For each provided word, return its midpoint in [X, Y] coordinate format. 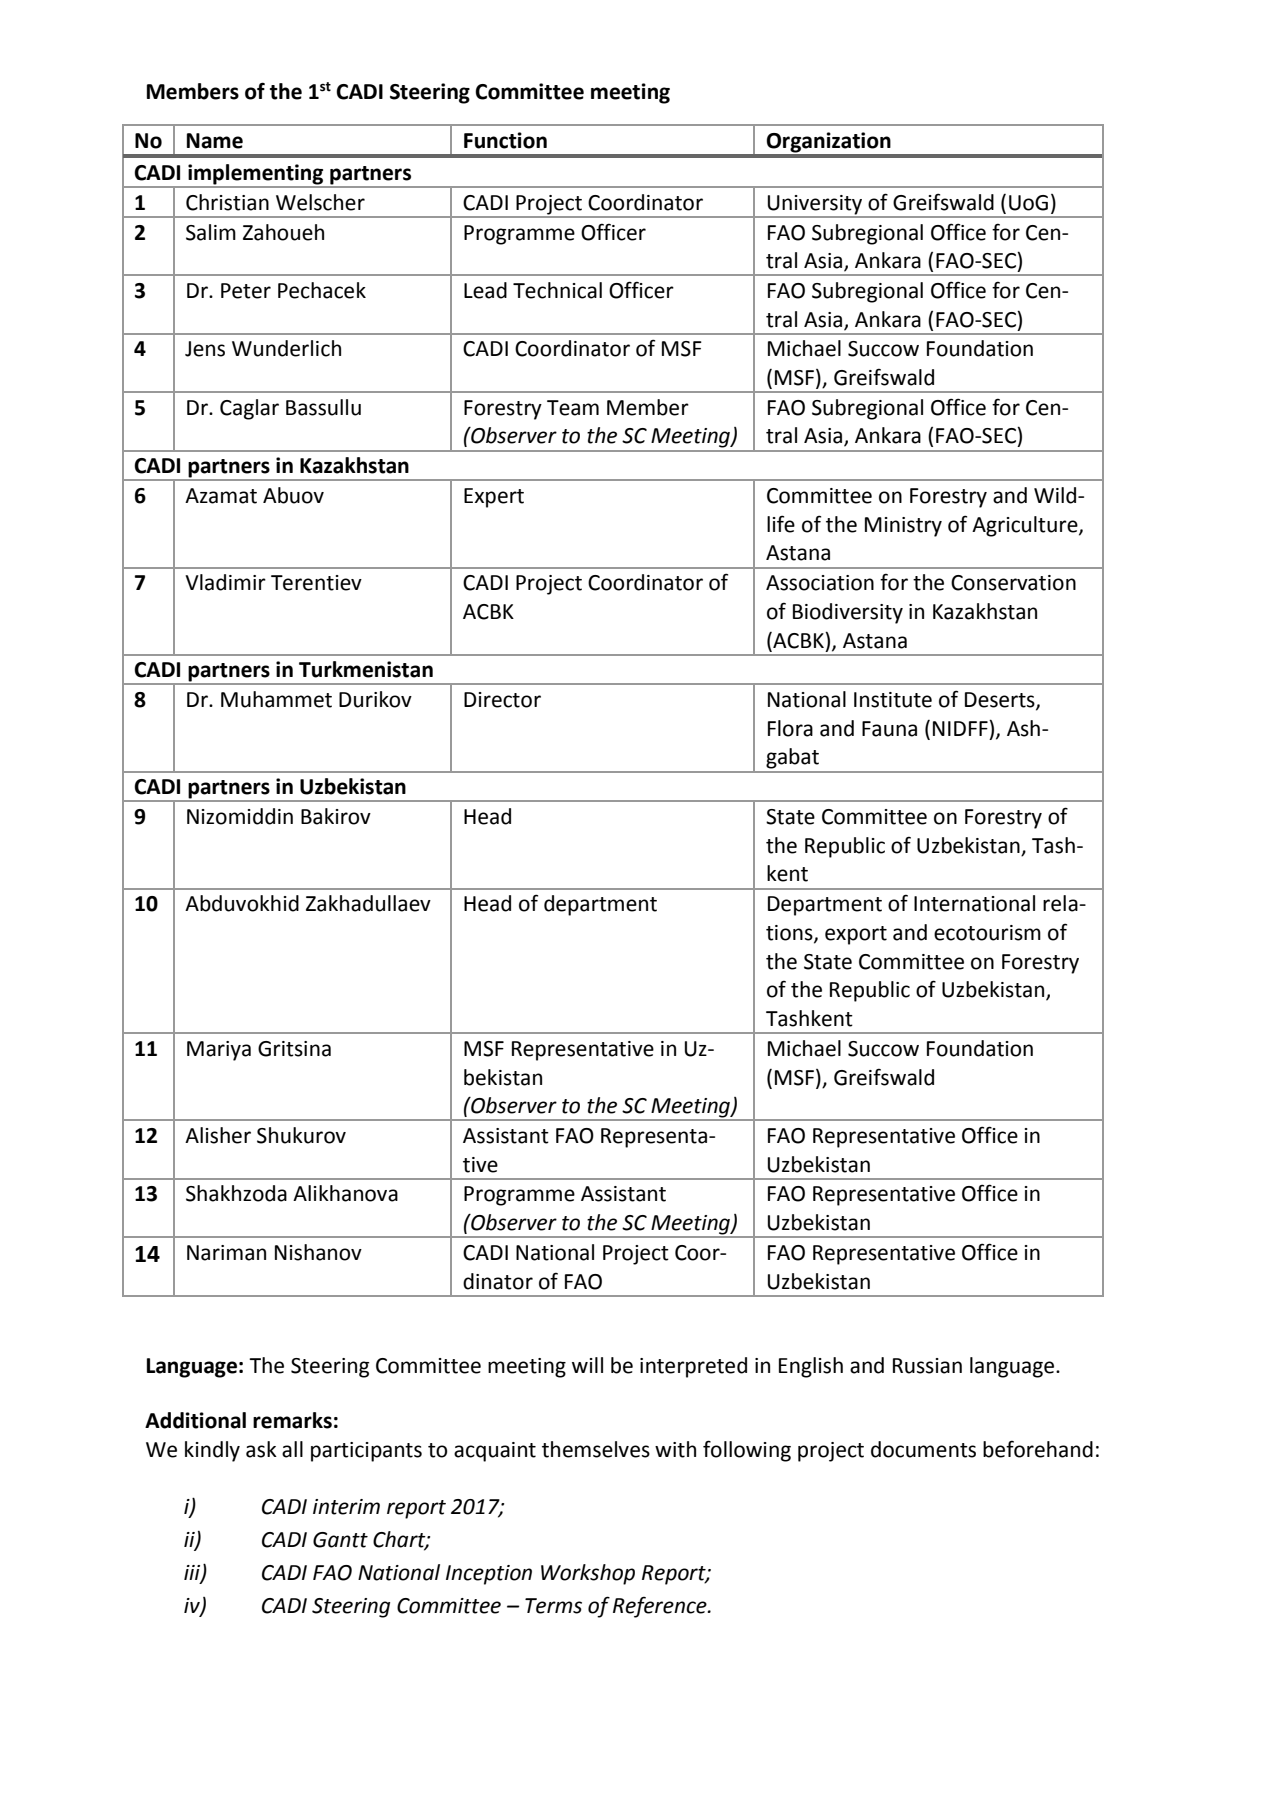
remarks [292, 1420]
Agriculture [1026, 526]
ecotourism [987, 933]
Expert [494, 498]
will [587, 1365]
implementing [256, 175]
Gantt [340, 1540]
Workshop [588, 1574]
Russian [927, 1366]
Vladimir [225, 582]
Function [505, 140]
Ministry [903, 527]
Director [502, 700]
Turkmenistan [366, 669]
